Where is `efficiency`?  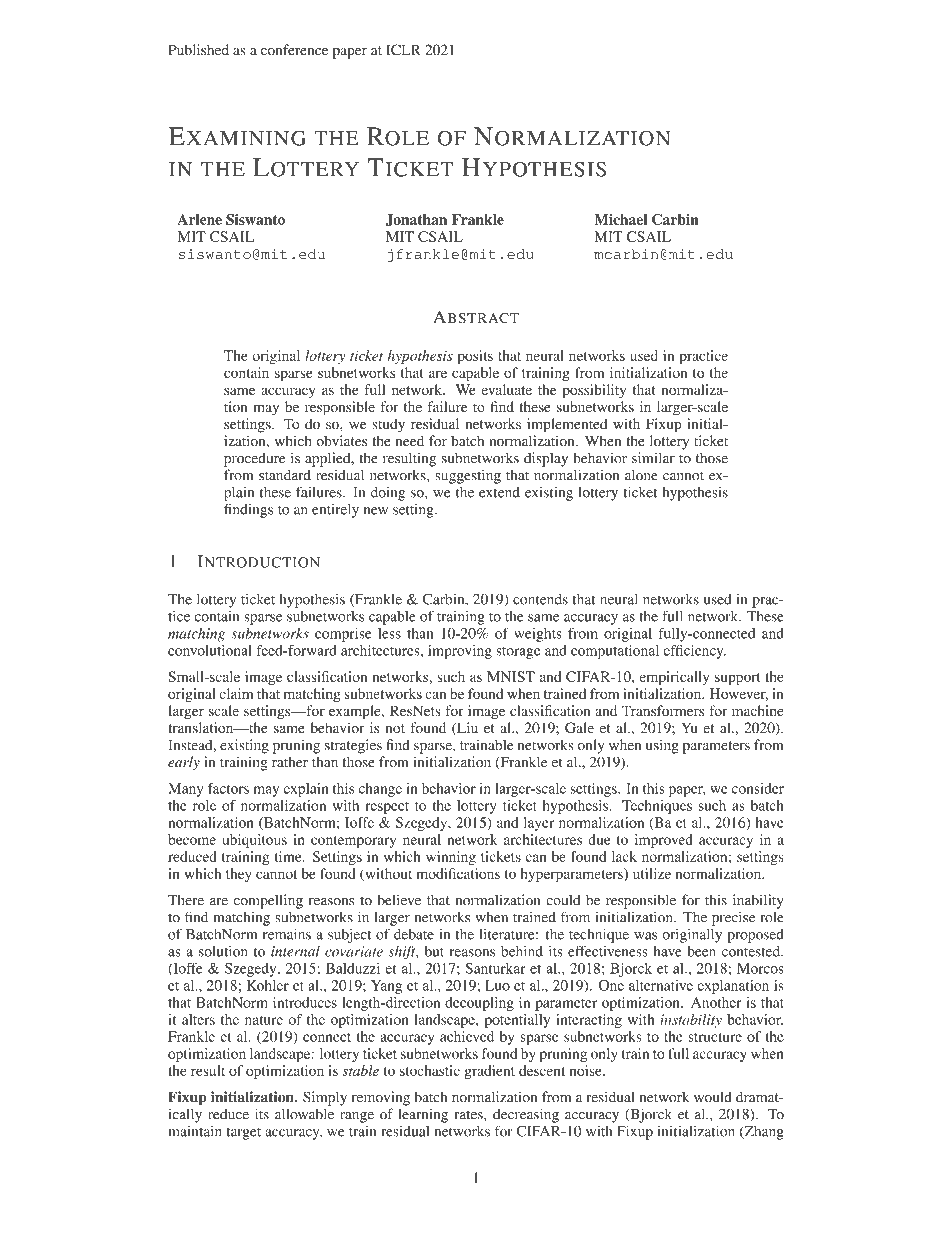
efficiency is located at coordinates (694, 652).
